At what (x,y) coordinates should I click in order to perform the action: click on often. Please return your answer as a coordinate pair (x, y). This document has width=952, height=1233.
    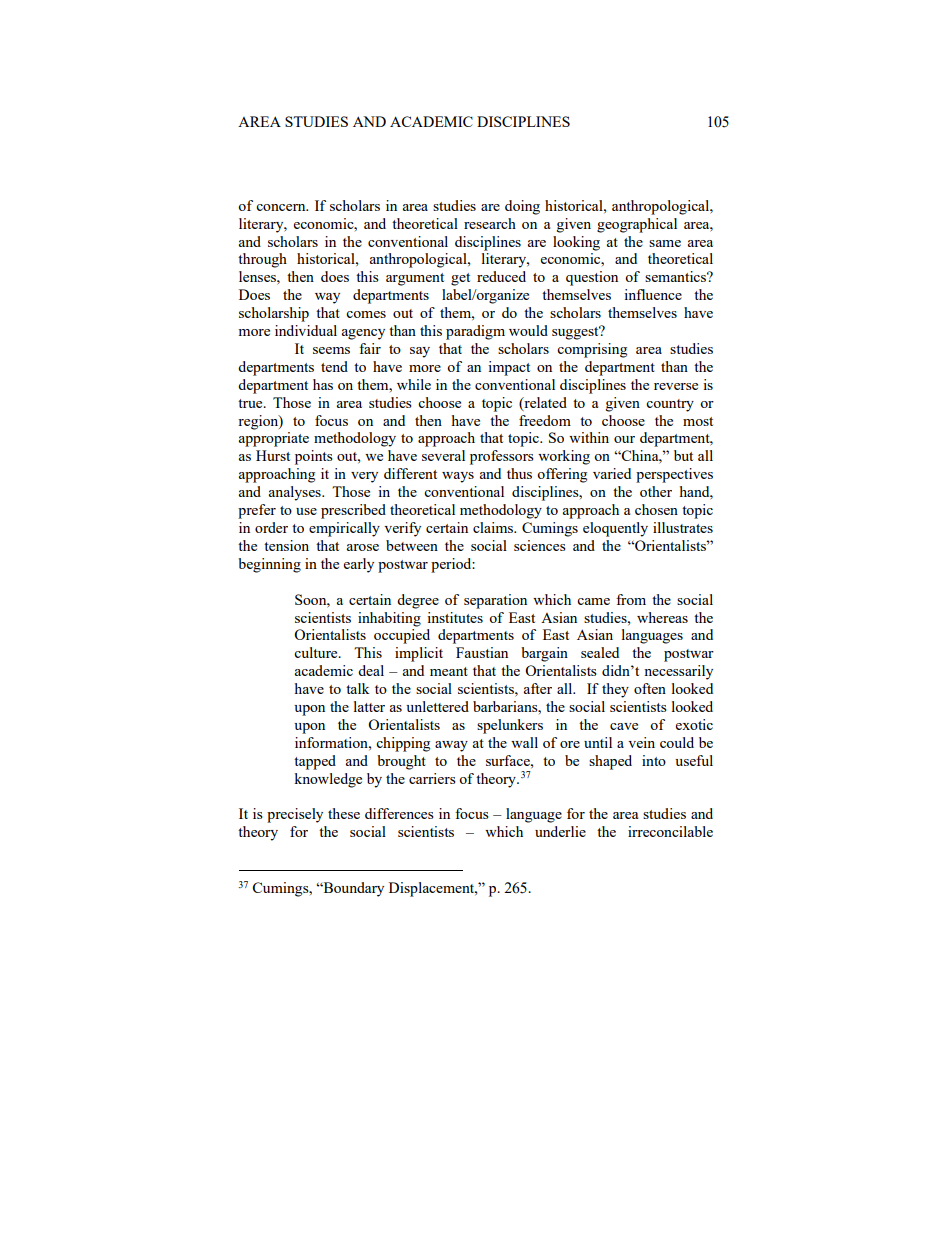
    Looking at the image, I should click on (650, 688).
